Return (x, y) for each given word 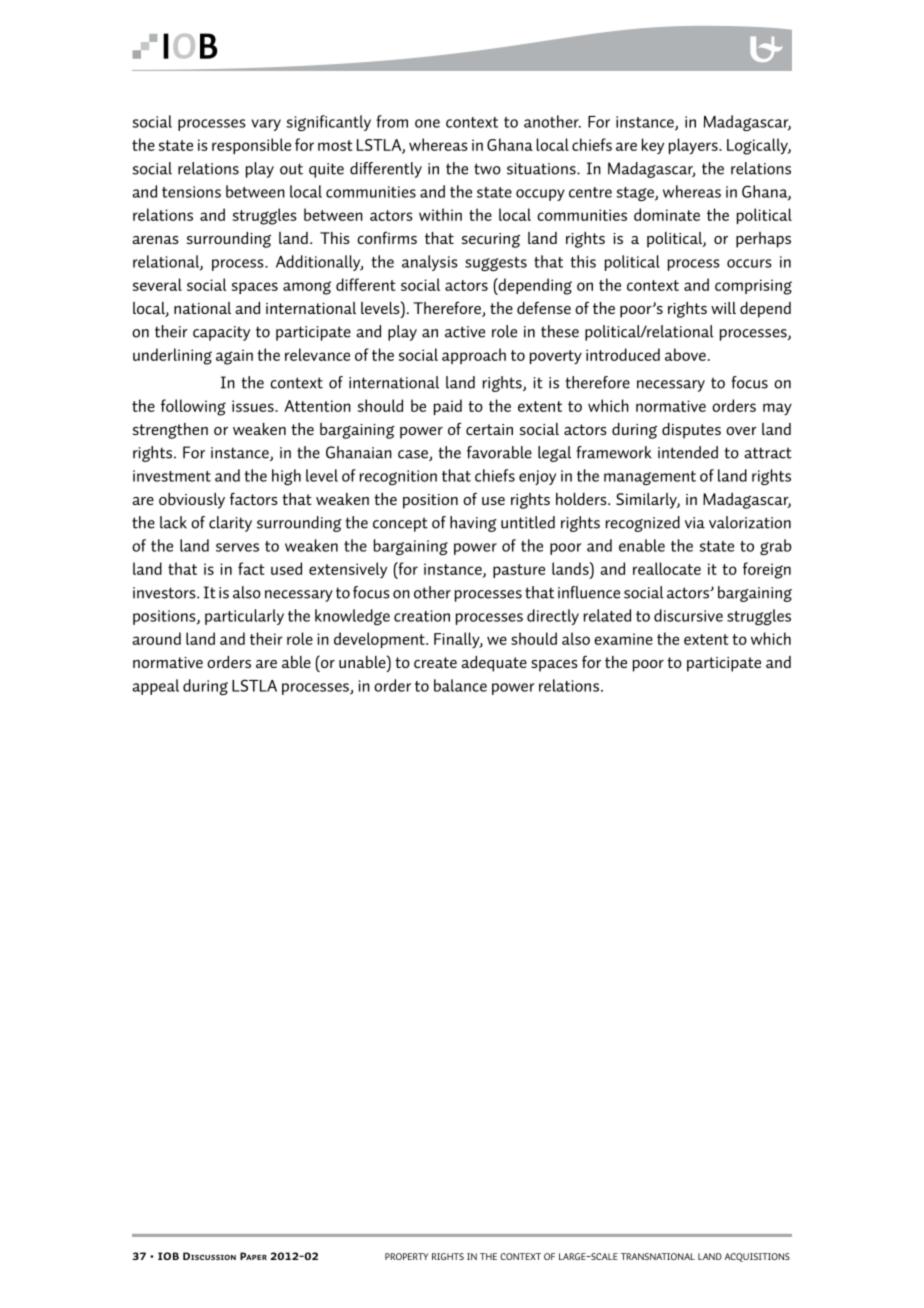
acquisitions (757, 1257)
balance (460, 685)
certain (489, 429)
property (406, 1256)
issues (254, 406)
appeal (155, 687)
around (156, 638)
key (653, 146)
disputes (691, 431)
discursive (688, 615)
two (487, 169)
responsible (251, 146)
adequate (494, 664)
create (435, 662)
